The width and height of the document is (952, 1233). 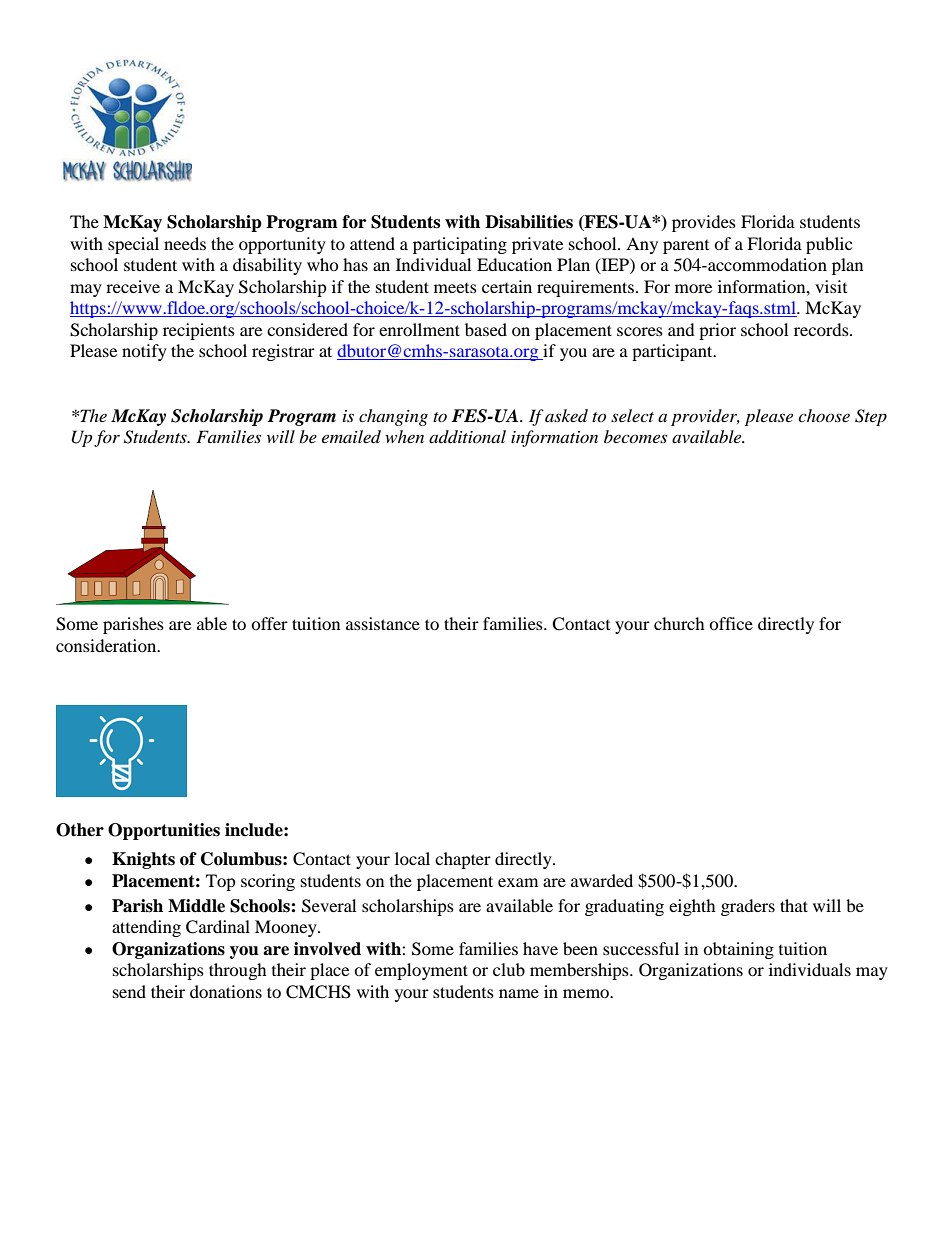 What do you see at coordinates (460, 245) in the document?
I see `participating` at bounding box center [460, 245].
